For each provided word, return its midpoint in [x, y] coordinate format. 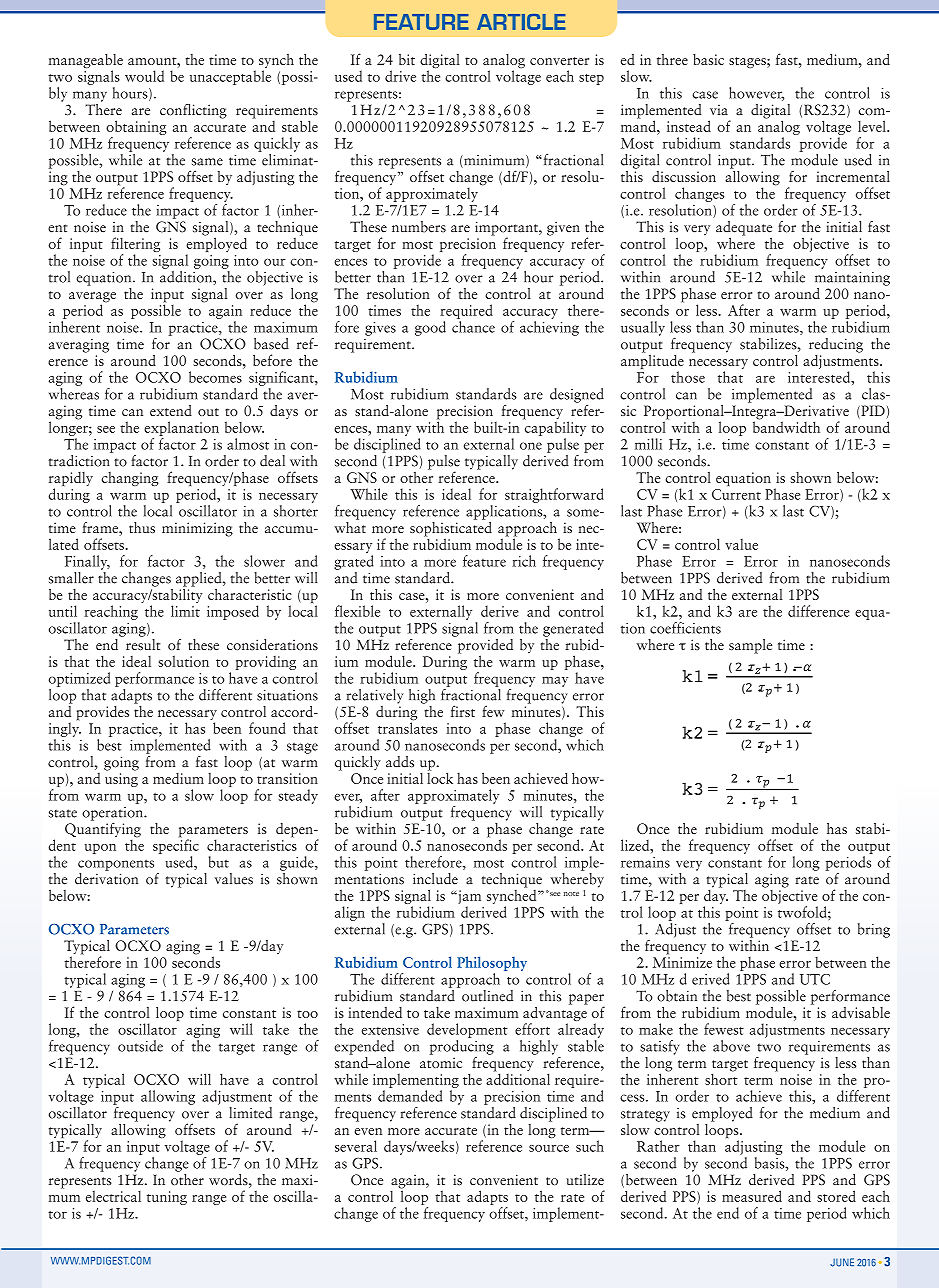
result [141, 643]
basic [708, 59]
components [116, 865]
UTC [815, 979]
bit [407, 59]
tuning [167, 1198]
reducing [836, 345]
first [463, 711]
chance [473, 327]
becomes [215, 377]
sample [750, 646]
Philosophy [492, 963]
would [144, 76]
